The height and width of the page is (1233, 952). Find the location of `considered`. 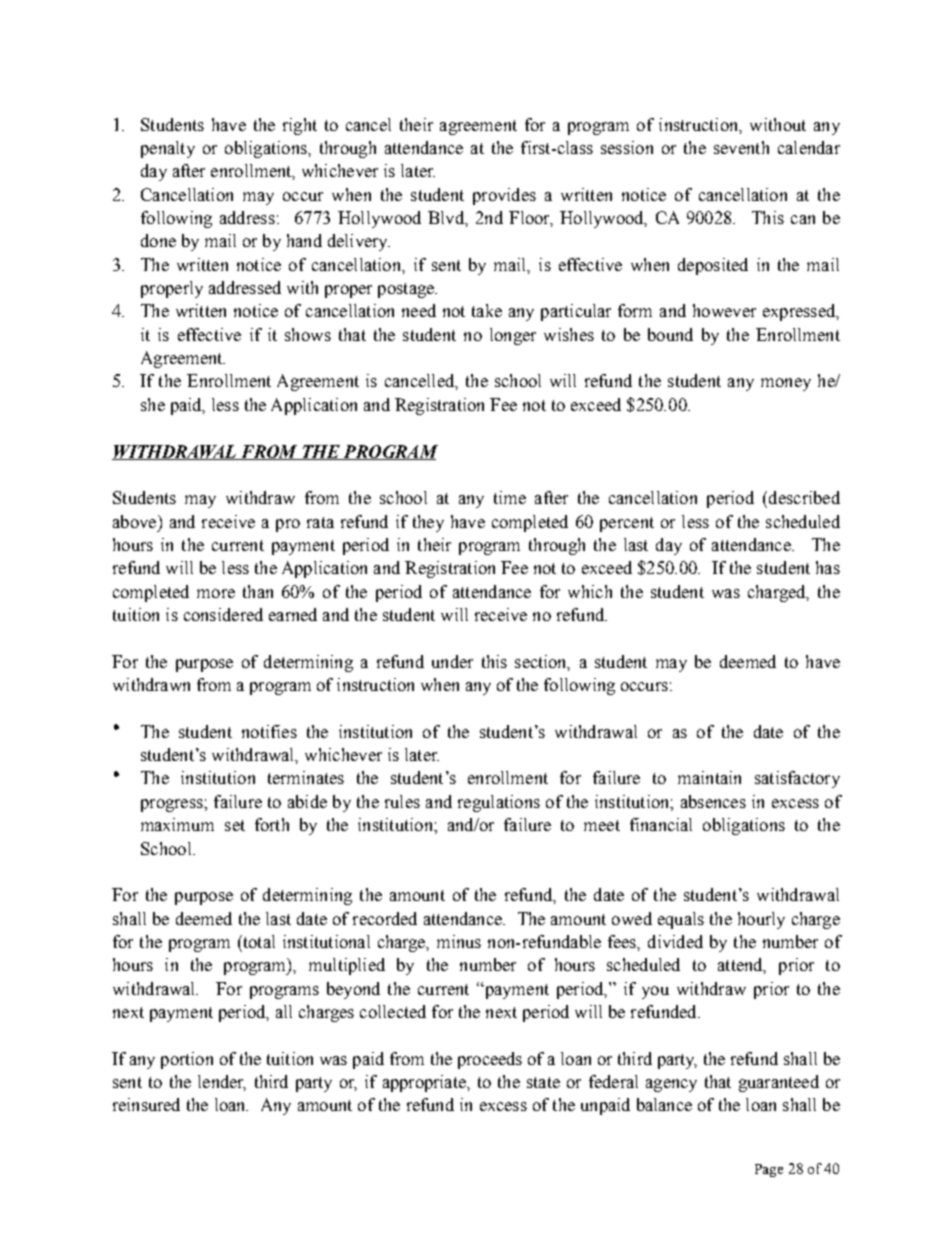

considered is located at coordinates (223, 614).
